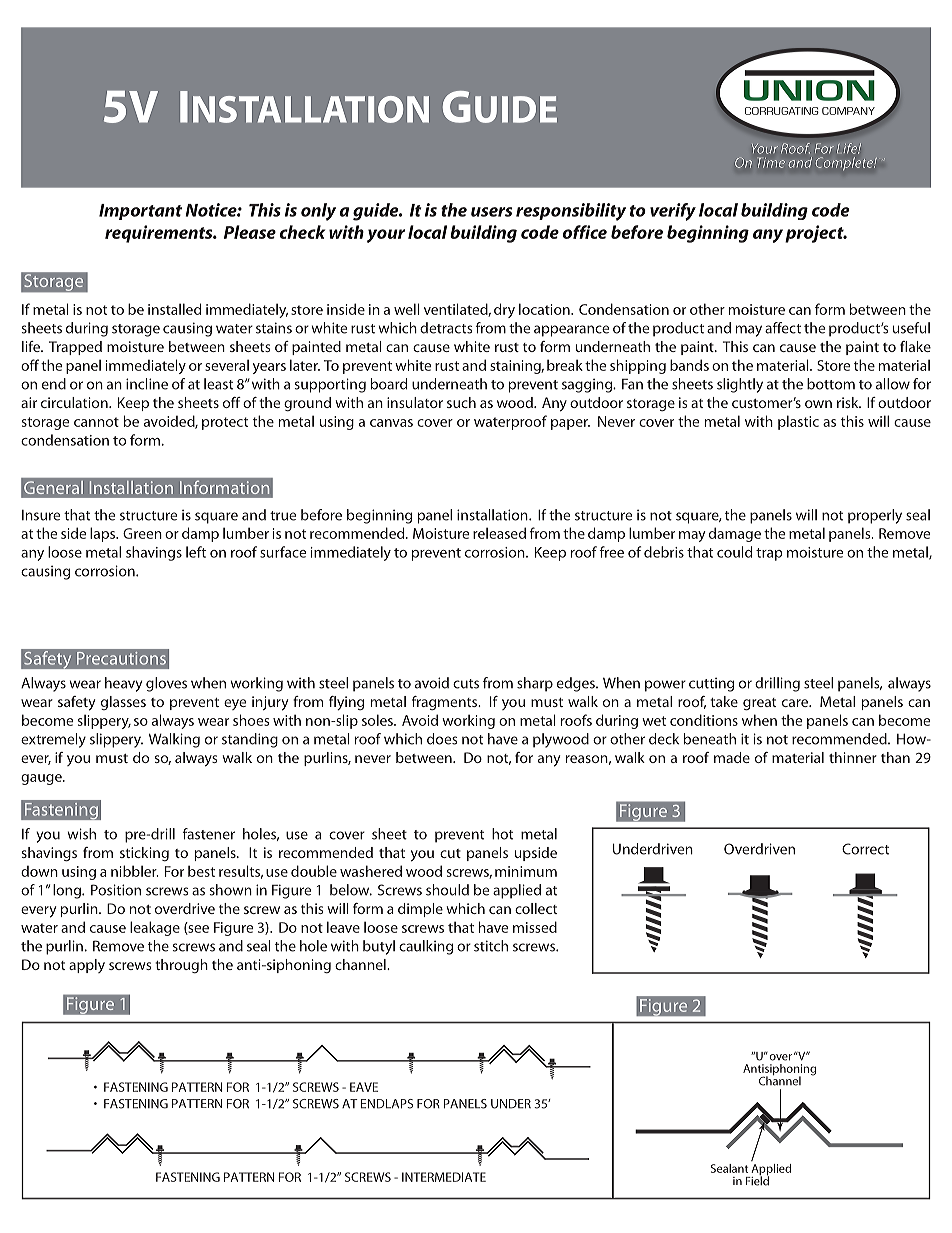 This screenshot has height=1233, width=952. Describe the element at coordinates (673, 212) in the screenshot. I see `verify` at that location.
